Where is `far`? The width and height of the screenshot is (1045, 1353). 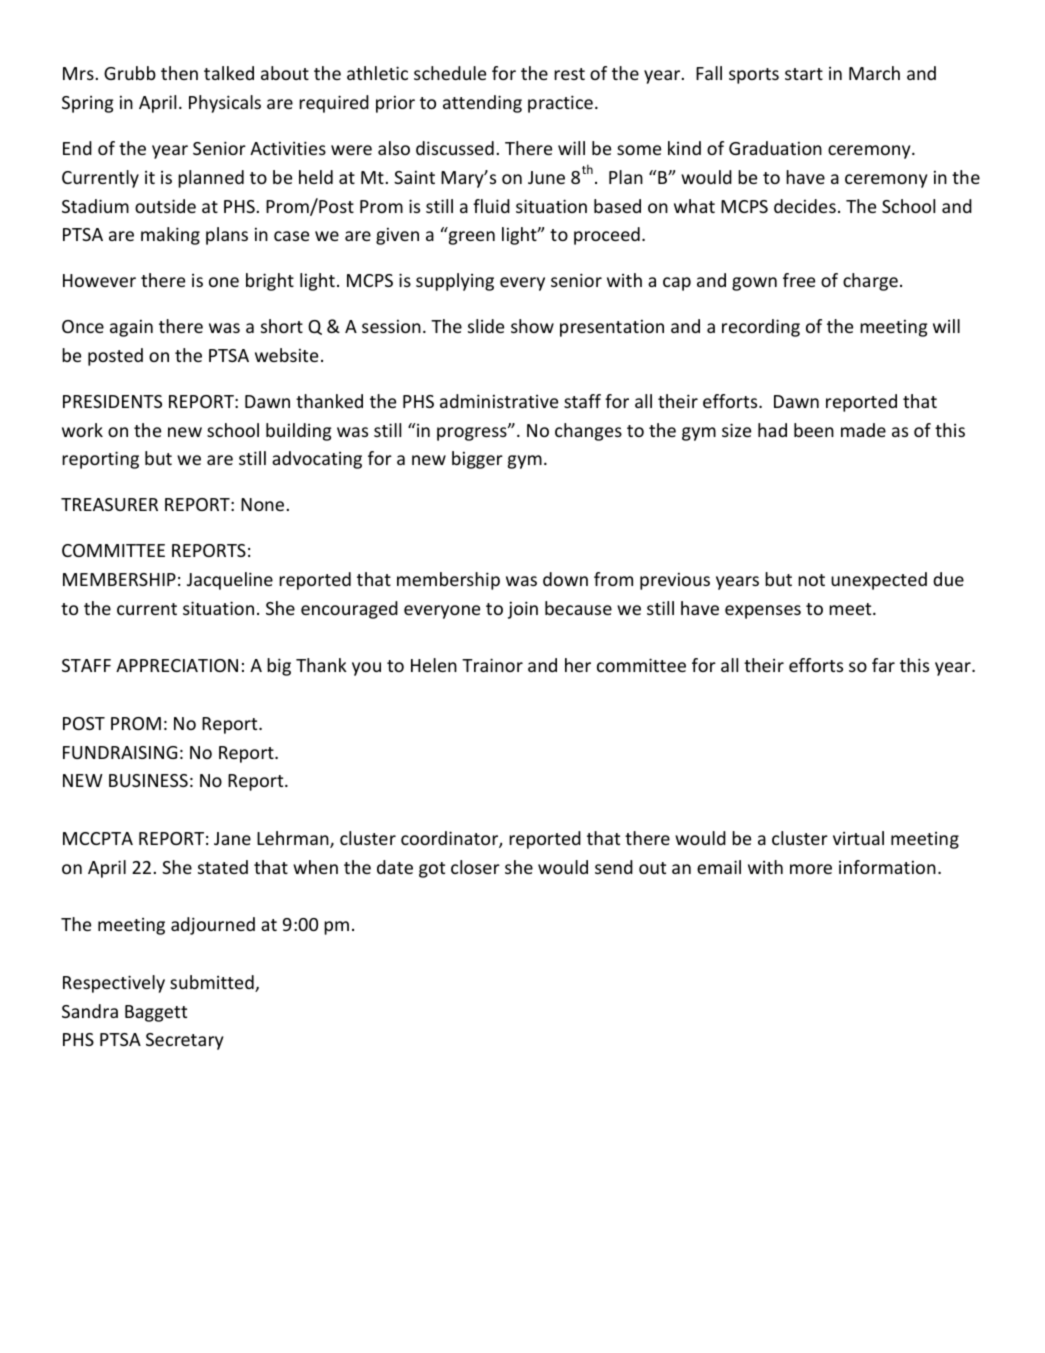
far is located at coordinates (883, 665).
